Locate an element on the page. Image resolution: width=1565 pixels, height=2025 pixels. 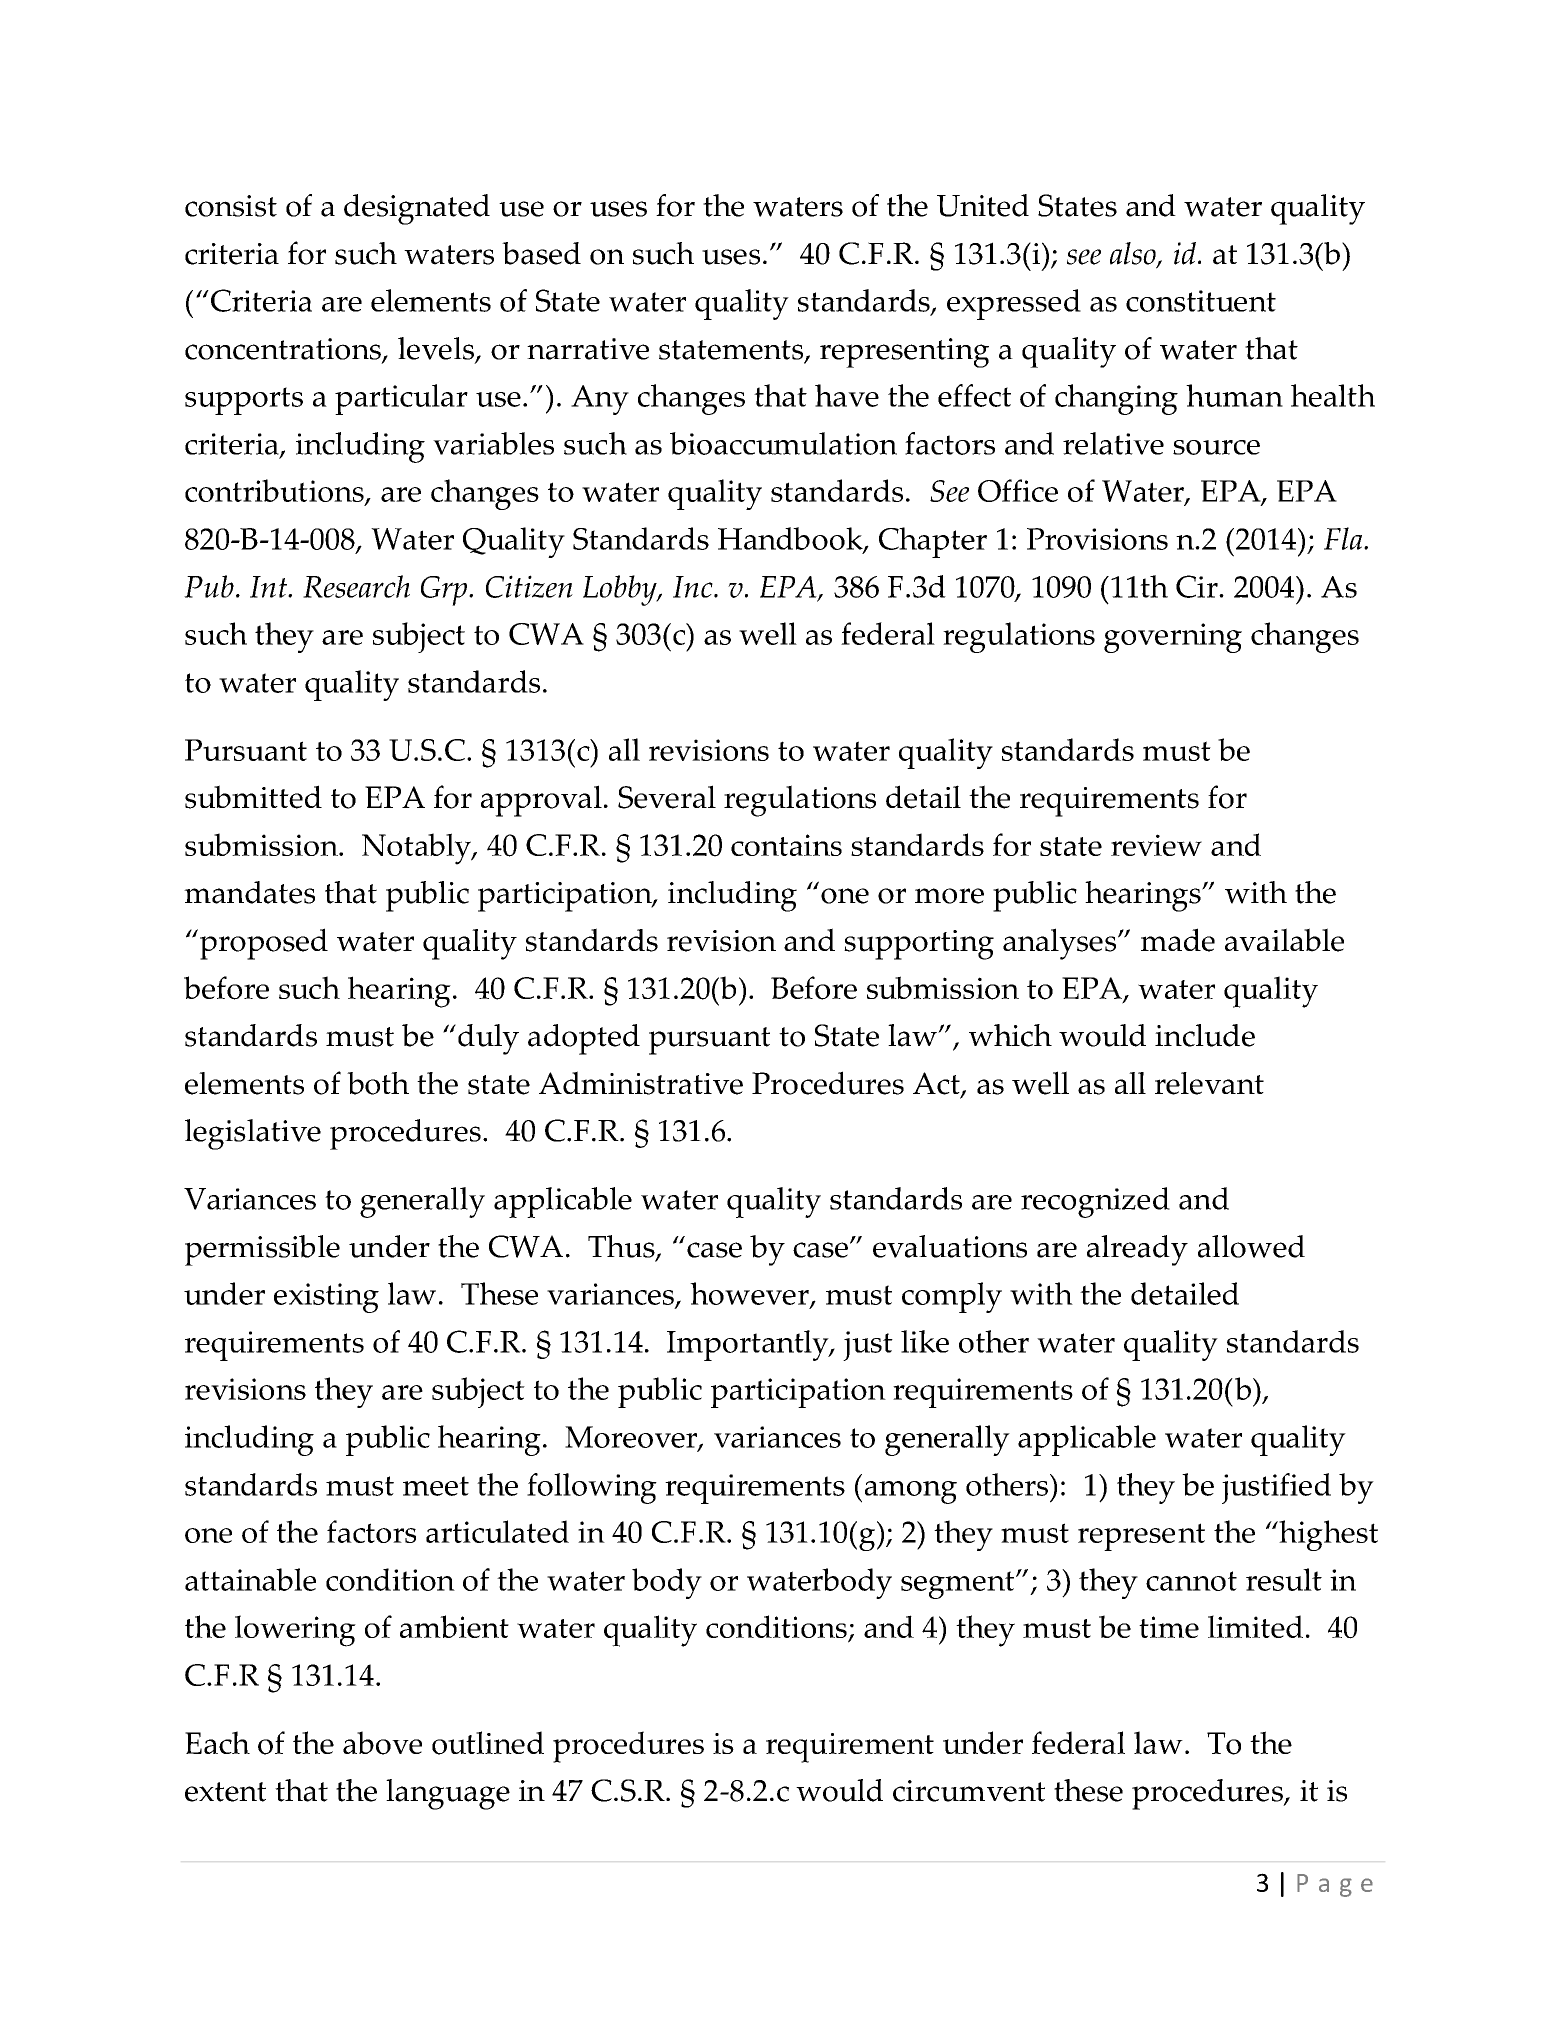
supporting is located at coordinates (919, 945).
